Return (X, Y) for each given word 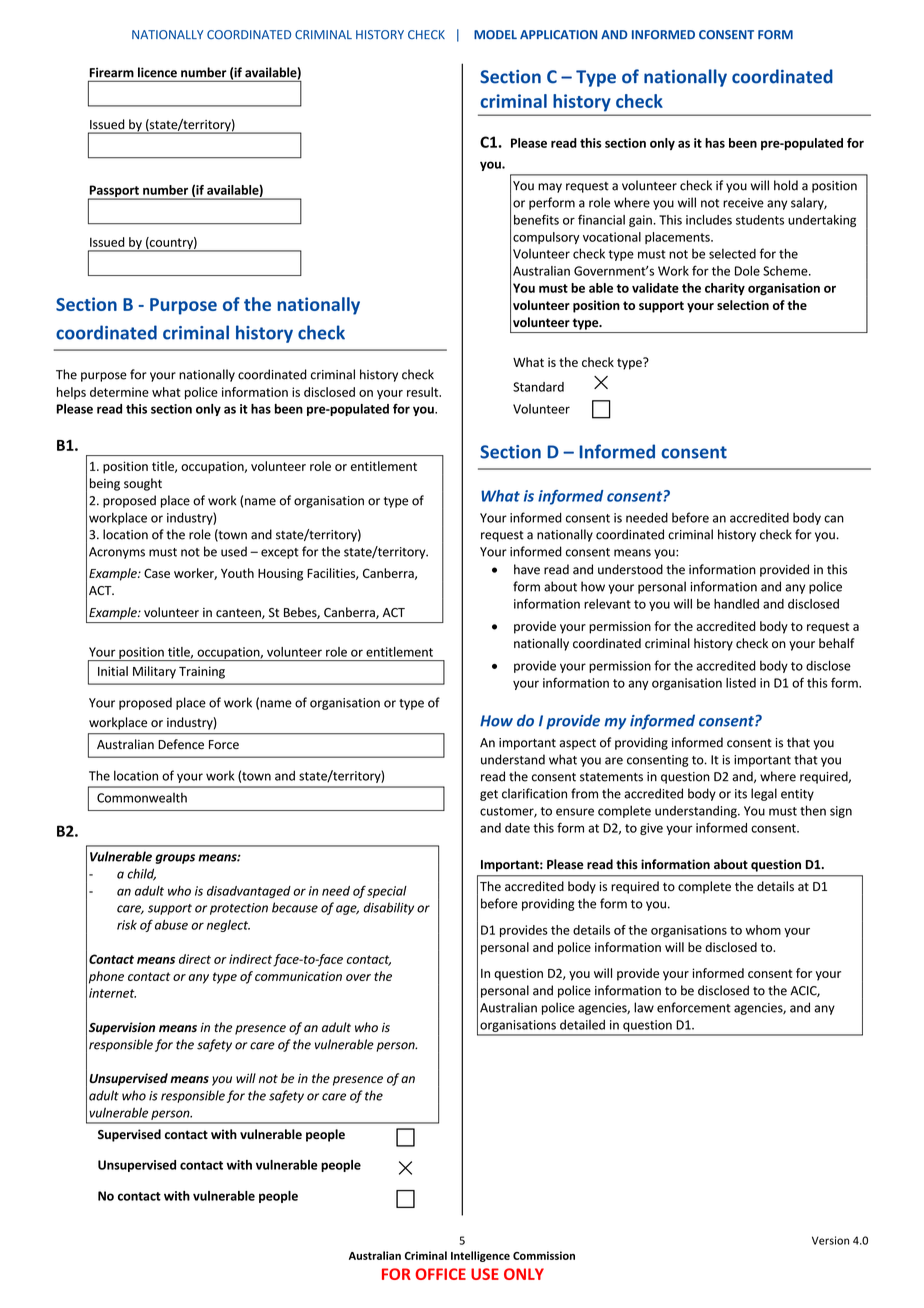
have (527, 569)
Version (830, 1240)
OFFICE (440, 1274)
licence (157, 72)
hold (786, 185)
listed (741, 683)
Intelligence (480, 1256)
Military (154, 672)
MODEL (495, 35)
